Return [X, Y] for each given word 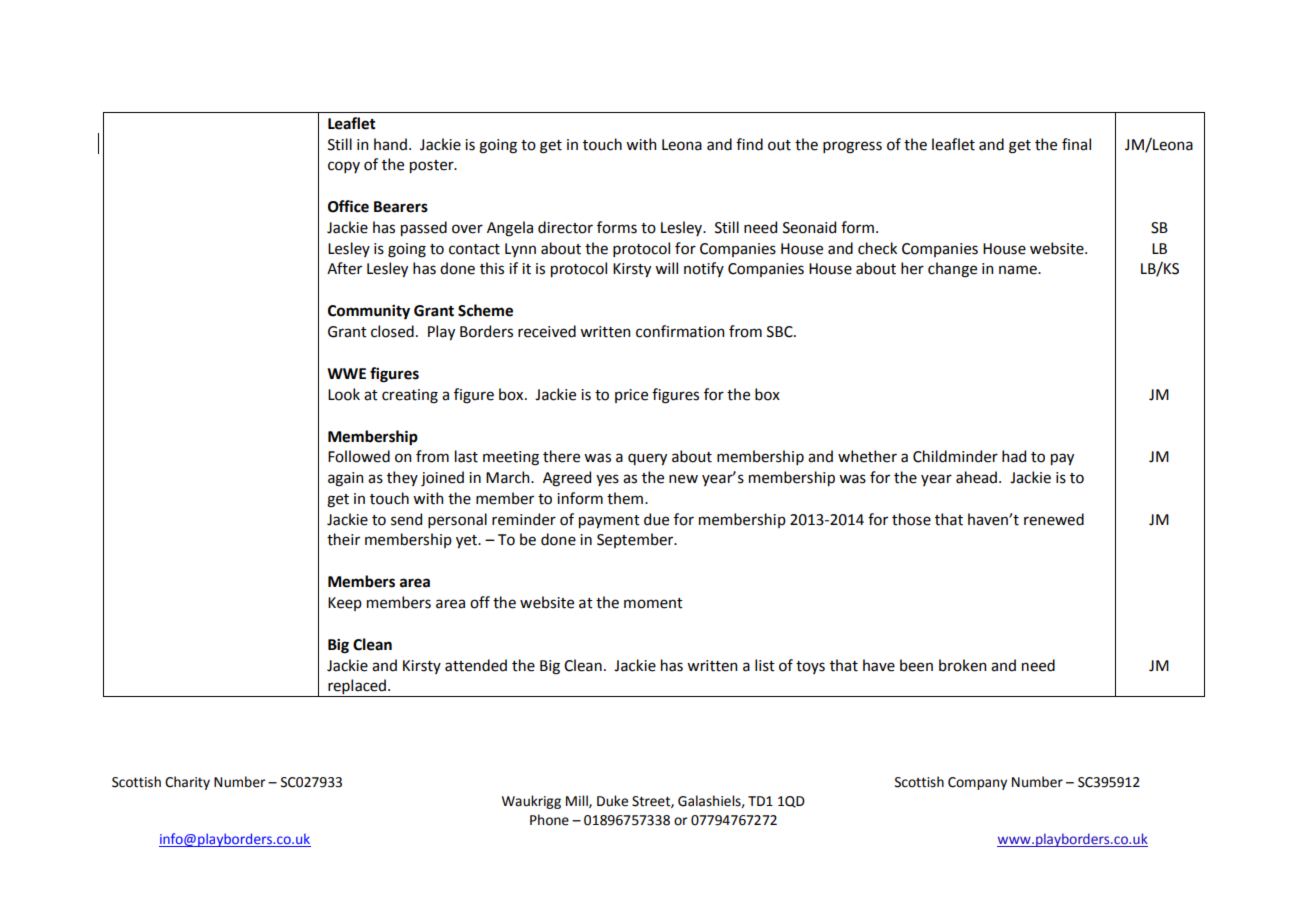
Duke [612, 801]
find [749, 144]
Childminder [955, 456]
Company [977, 783]
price [631, 396]
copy [344, 167]
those [911, 519]
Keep [345, 604]
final [1076, 144]
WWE [346, 373]
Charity [187, 783]
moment [653, 603]
